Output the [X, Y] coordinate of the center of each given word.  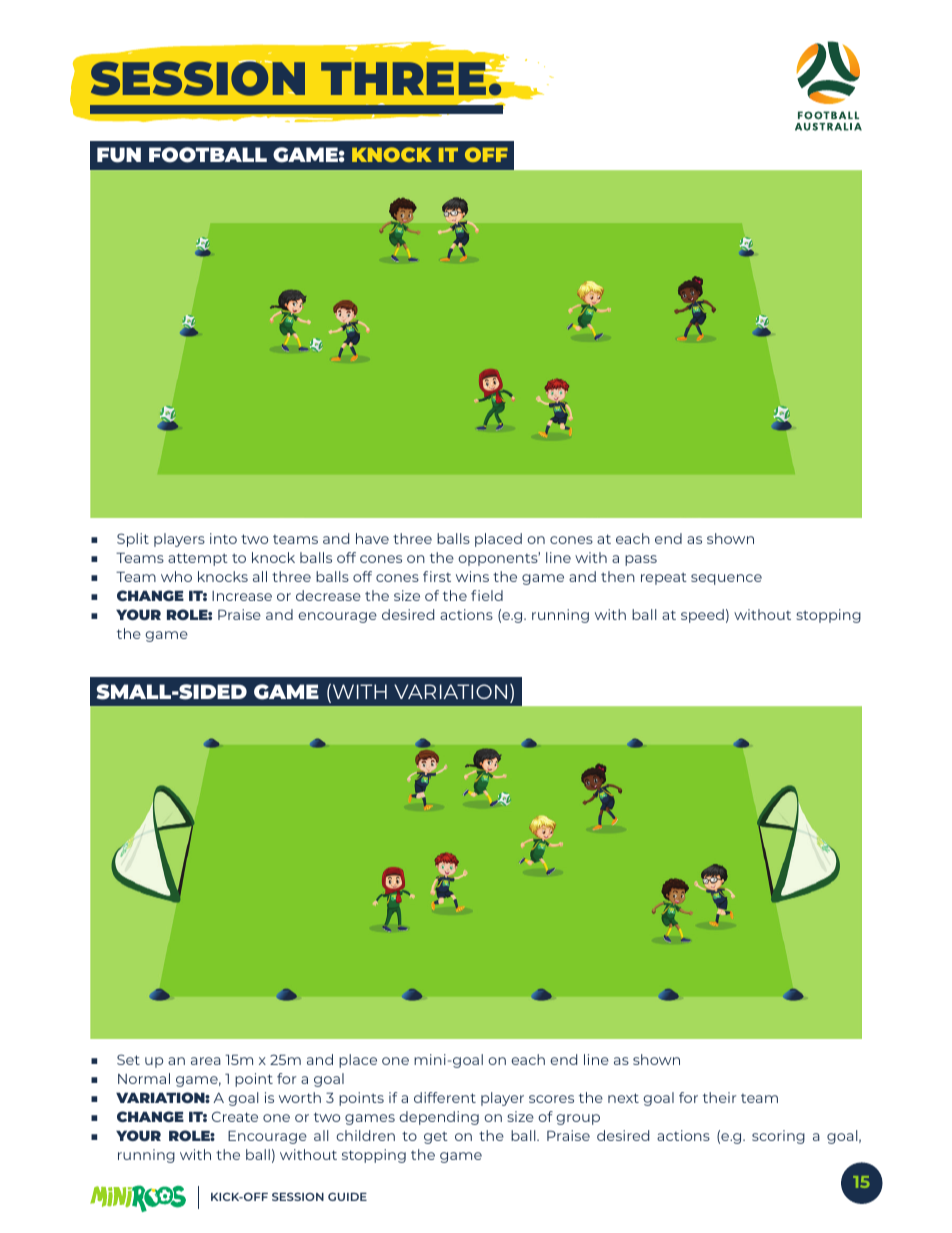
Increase [242, 596]
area [206, 1061]
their [719, 1097]
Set [128, 1059]
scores [551, 1099]
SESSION [298, 1196]
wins [472, 576]
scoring [778, 1137]
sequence [726, 579]
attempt [198, 559]
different [445, 1097]
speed [702, 616]
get [436, 1137]
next [623, 1098]
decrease [328, 595]
